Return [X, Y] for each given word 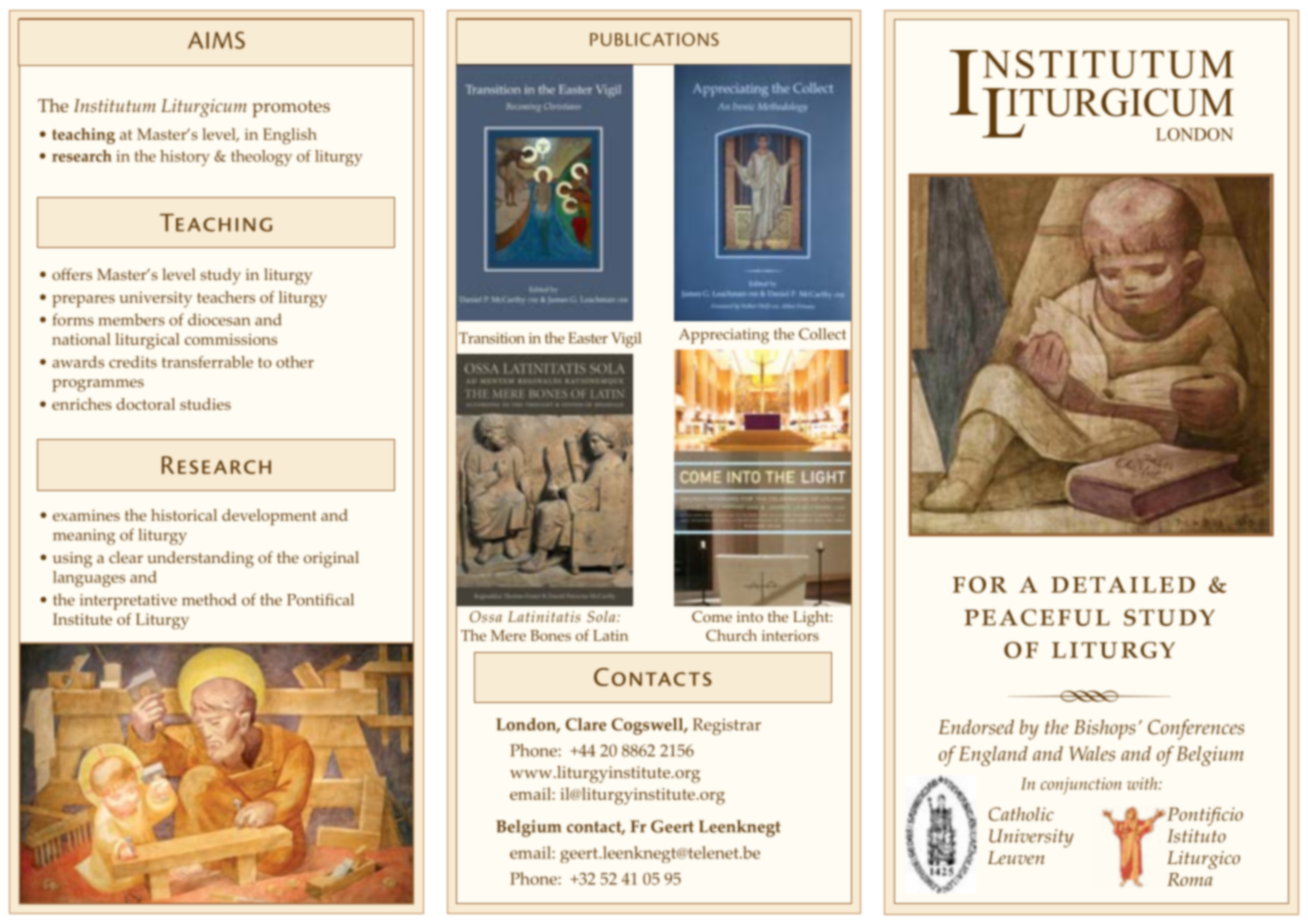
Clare [586, 724]
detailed [1123, 584]
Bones [550, 635]
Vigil [626, 340]
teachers [226, 297]
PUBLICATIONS [654, 39]
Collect [822, 334]
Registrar [727, 726]
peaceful [1037, 617]
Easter [588, 338]
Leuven [1016, 858]
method [209, 599]
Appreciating [724, 336]
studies [205, 404]
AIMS [216, 40]
